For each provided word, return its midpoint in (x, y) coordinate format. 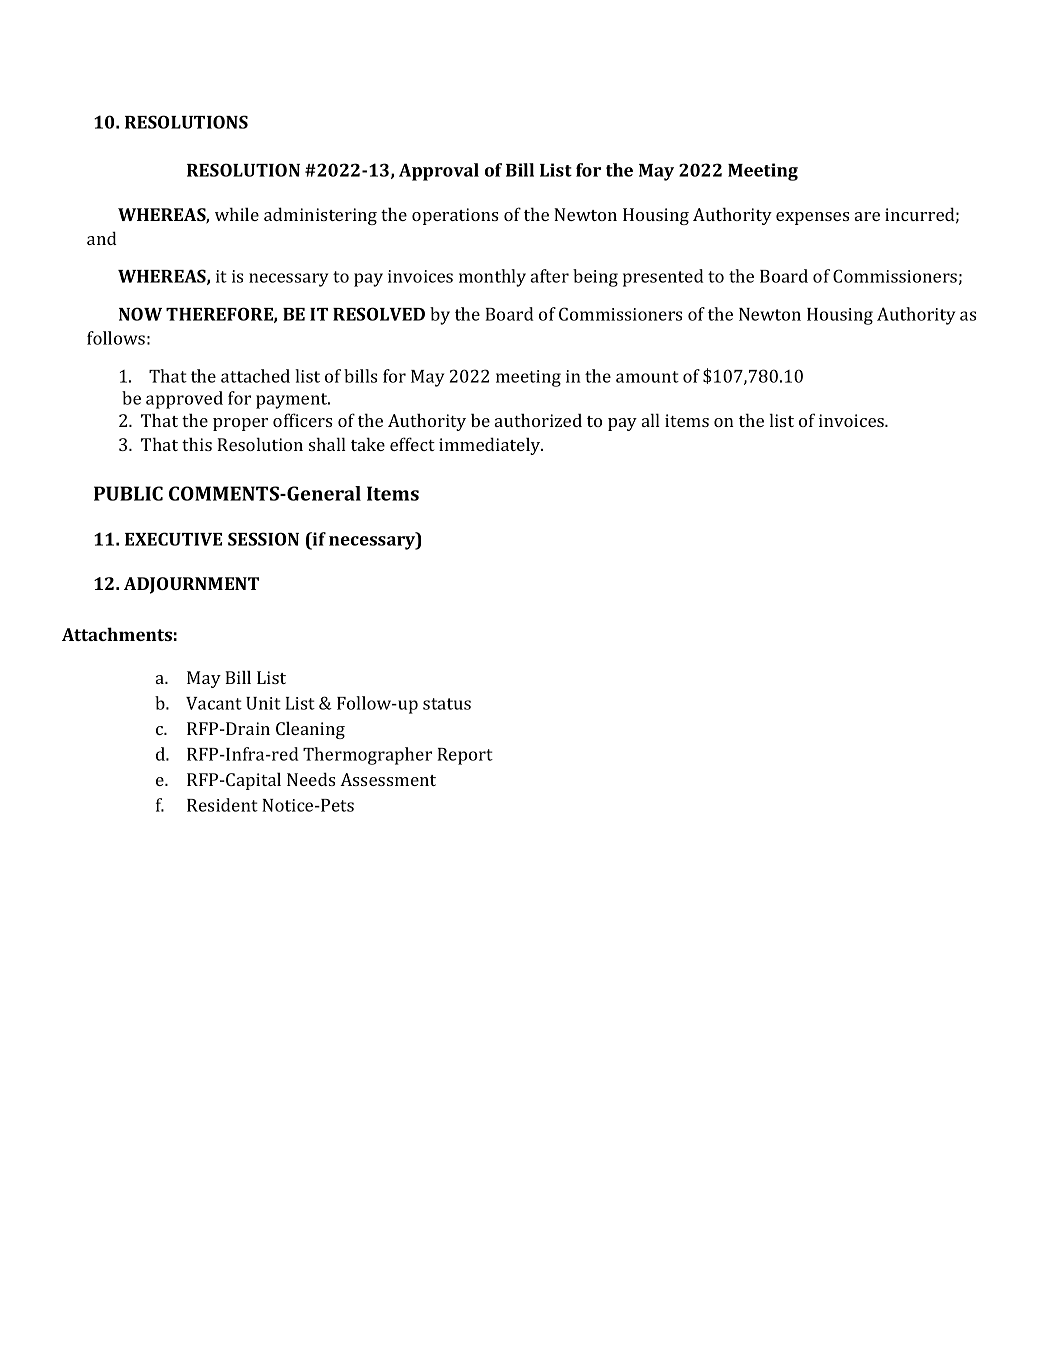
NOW (140, 314)
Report (465, 756)
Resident (222, 805)
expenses (812, 218)
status (447, 704)
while (237, 214)
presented (663, 278)
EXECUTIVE (173, 539)
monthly (492, 278)
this (197, 444)
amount (647, 377)
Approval (439, 172)
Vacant (214, 703)
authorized (538, 420)
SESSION (263, 539)
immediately (491, 446)
